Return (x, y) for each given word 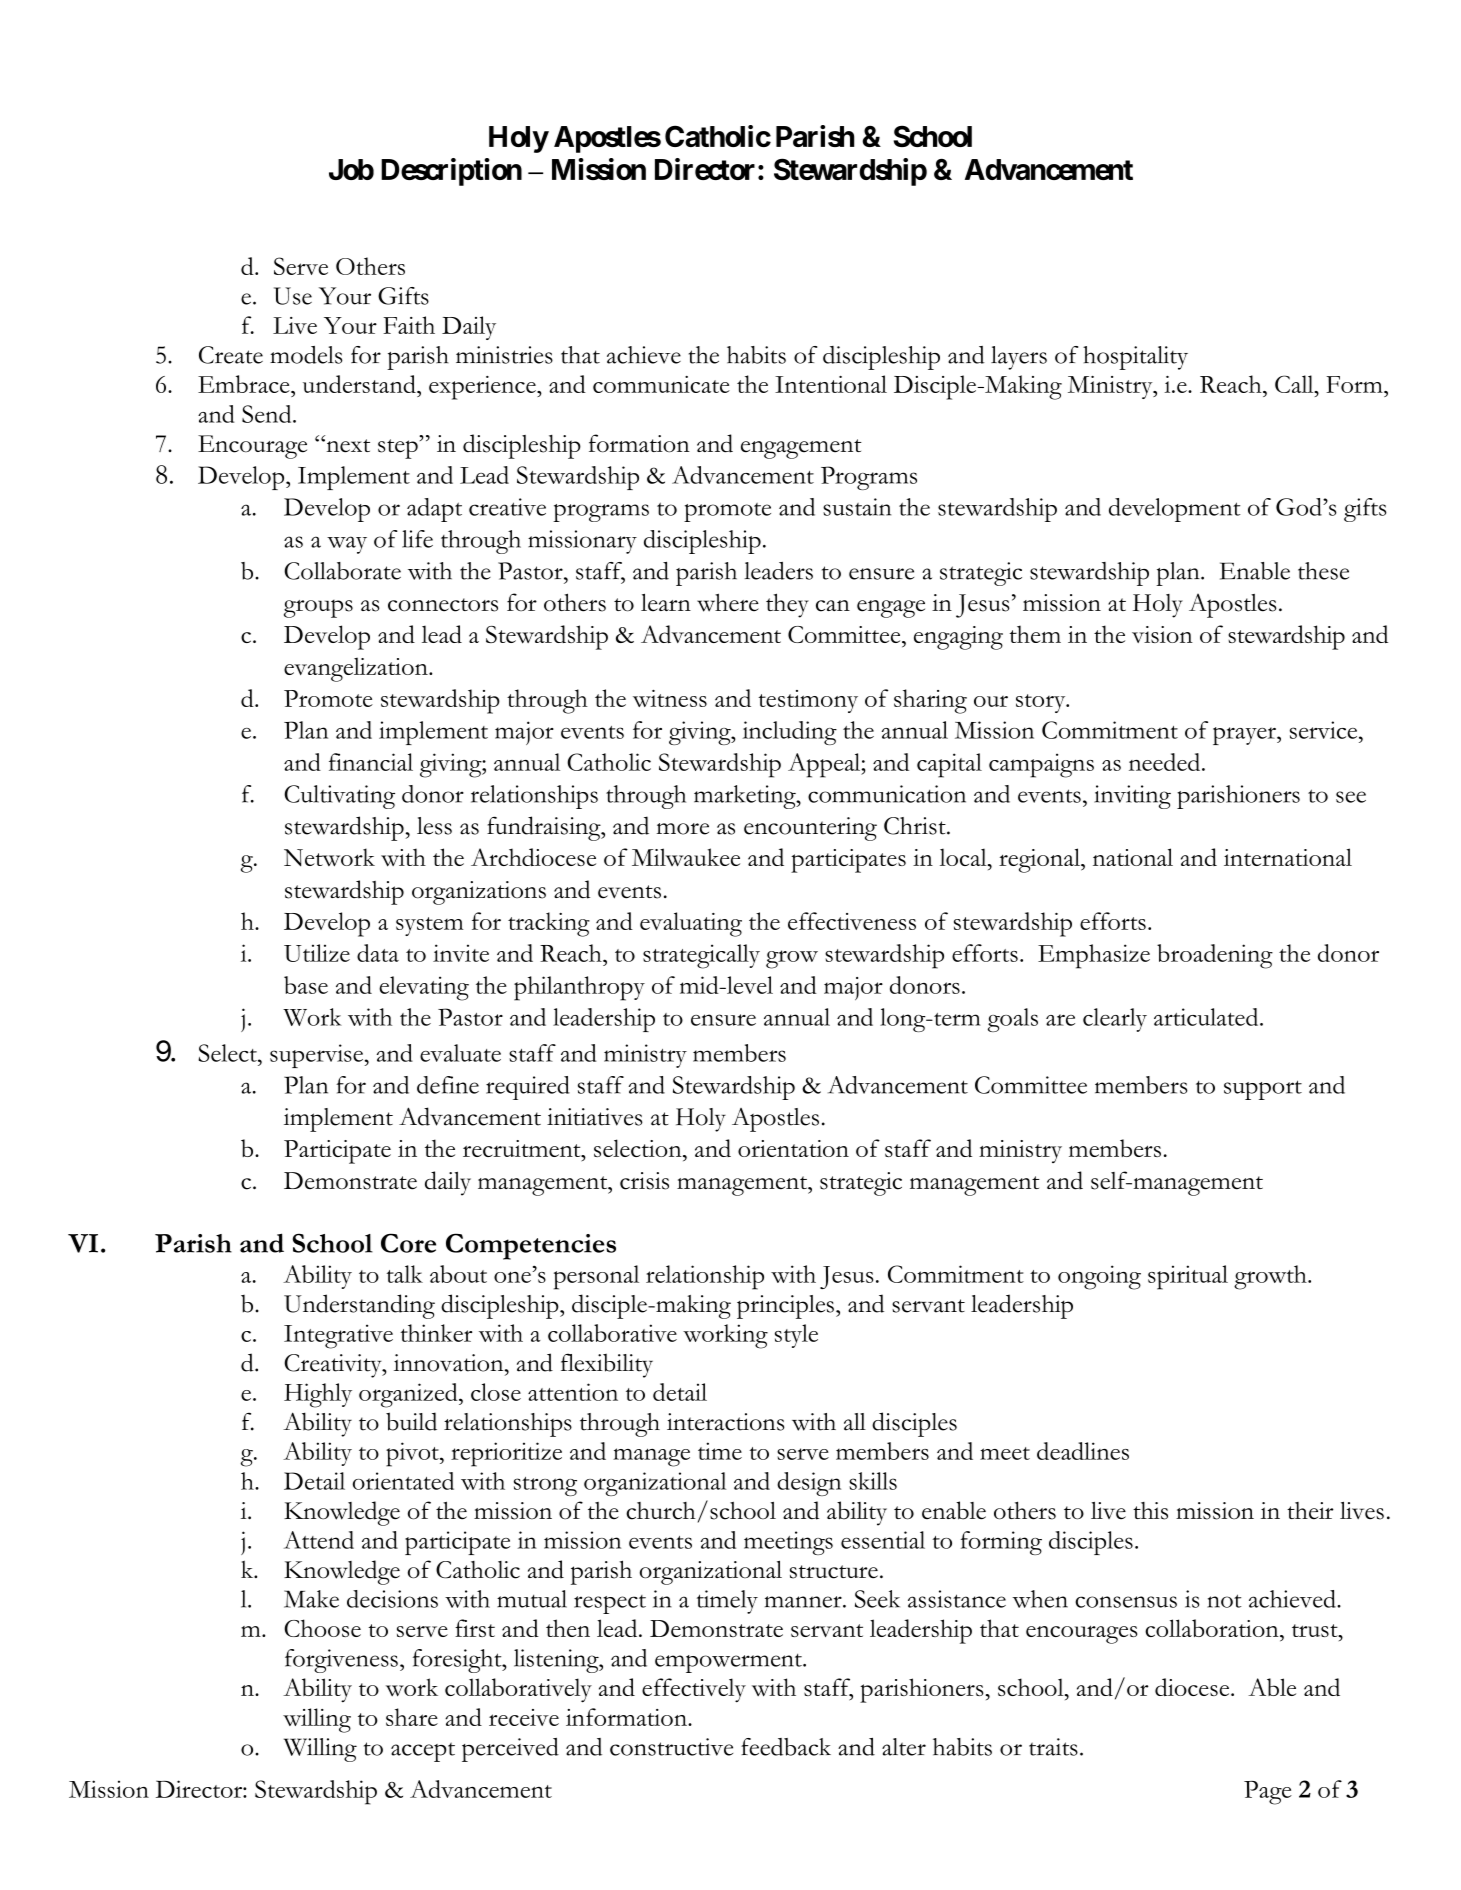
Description (451, 172)
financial (371, 762)
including (790, 733)
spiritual (1188, 1277)
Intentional (831, 384)
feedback (786, 1747)
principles (785, 1307)
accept (423, 1752)
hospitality (1135, 358)
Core (408, 1243)
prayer (1245, 736)
